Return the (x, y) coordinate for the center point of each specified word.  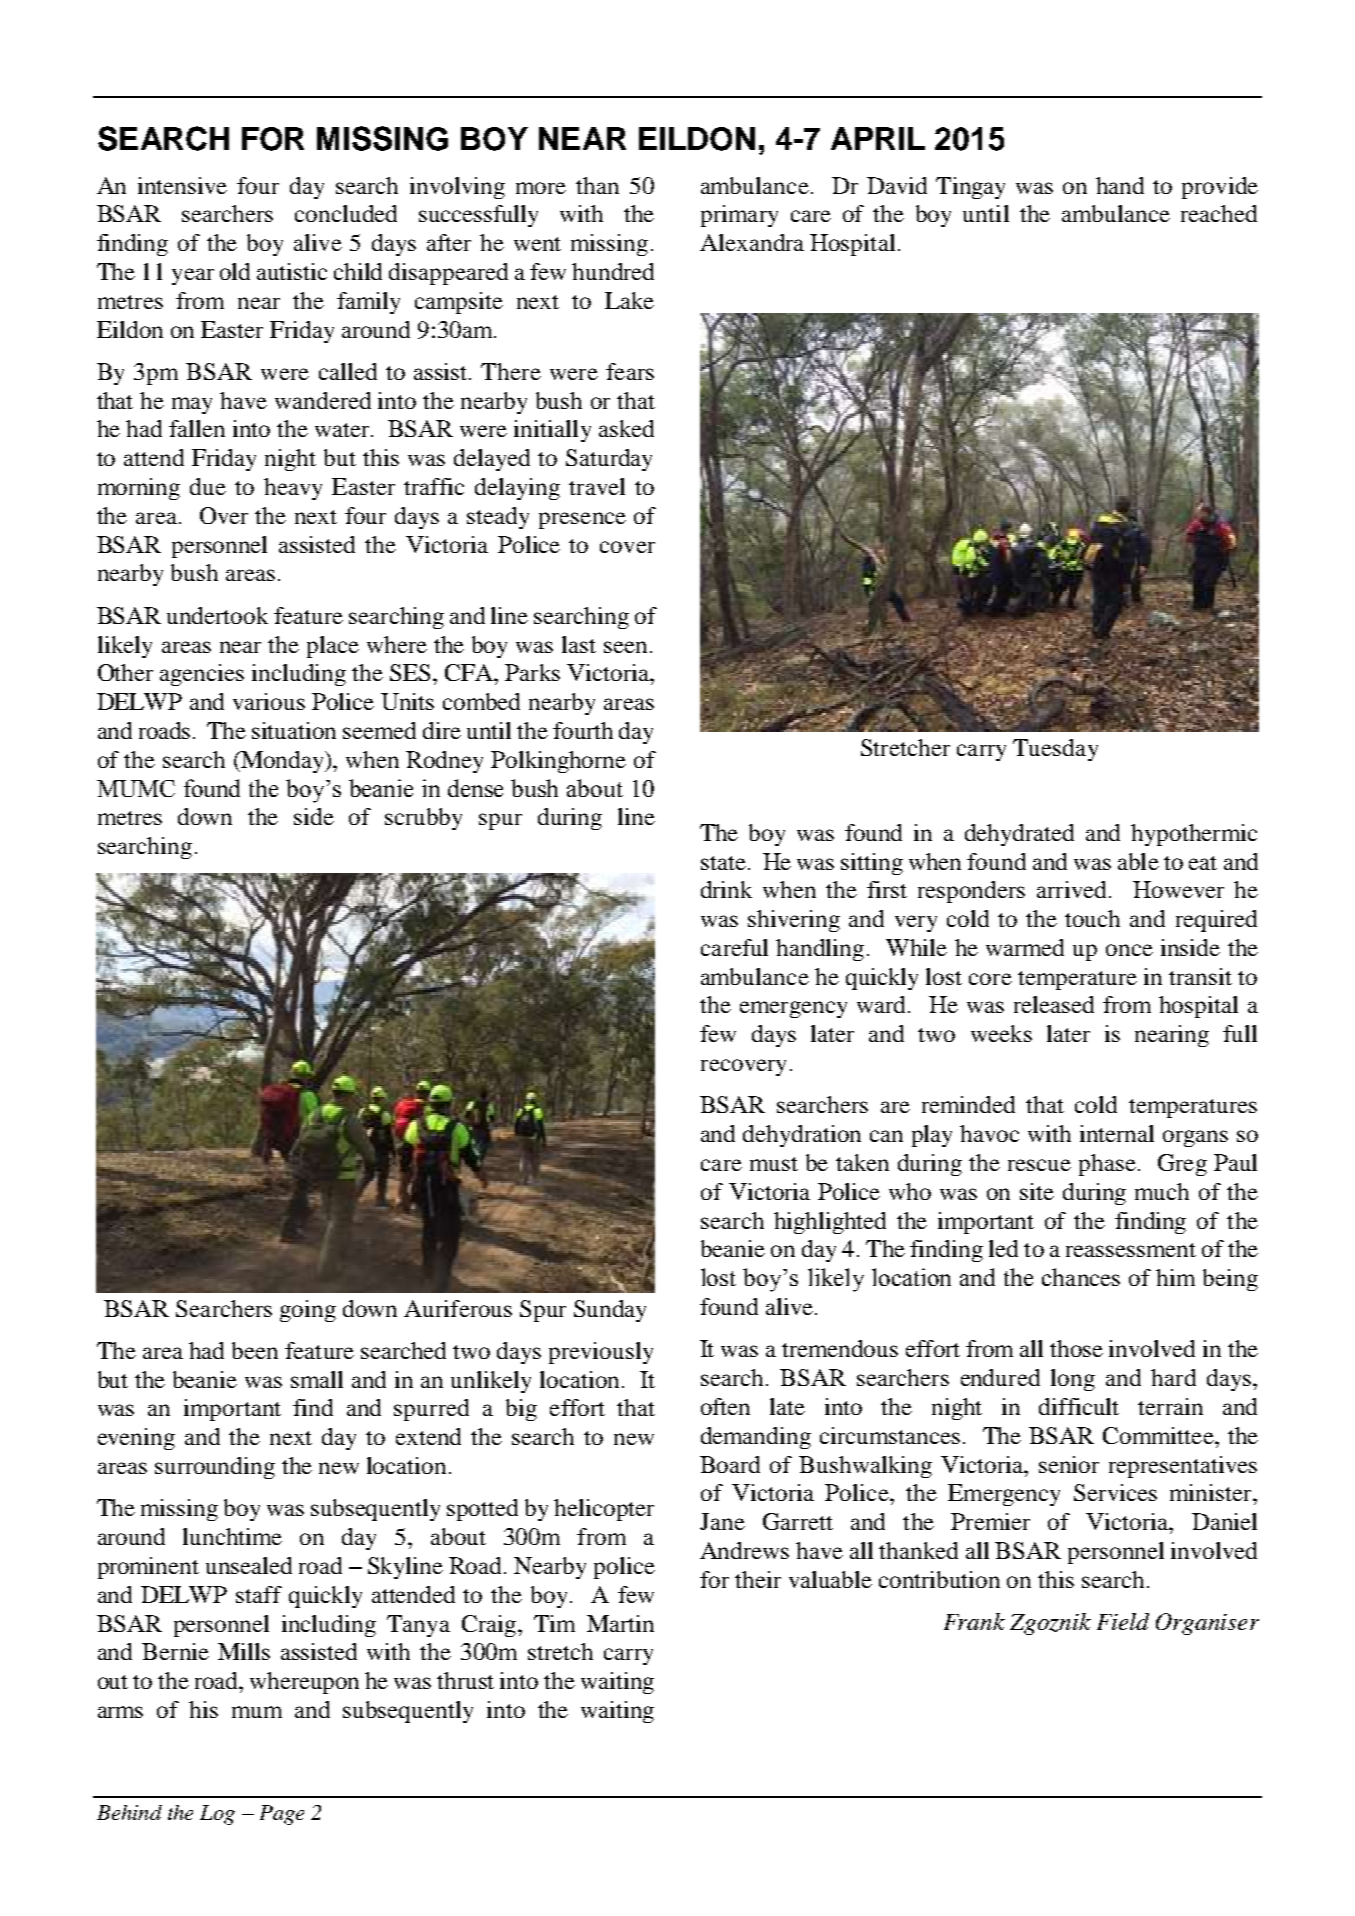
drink (726, 889)
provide (1220, 188)
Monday (283, 762)
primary (739, 216)
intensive (182, 185)
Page (282, 1815)
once (1129, 950)
